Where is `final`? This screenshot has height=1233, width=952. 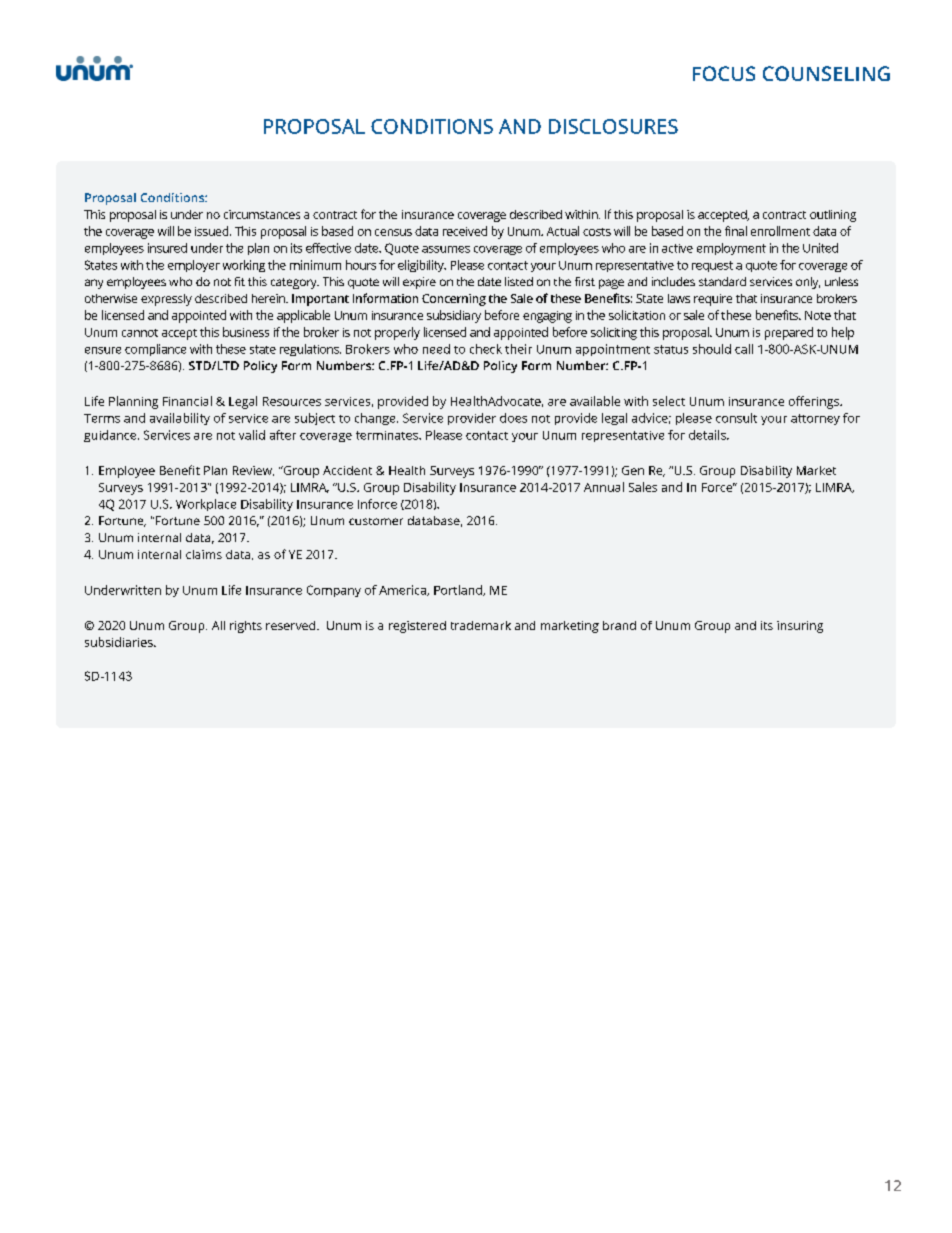
final is located at coordinates (736, 231).
